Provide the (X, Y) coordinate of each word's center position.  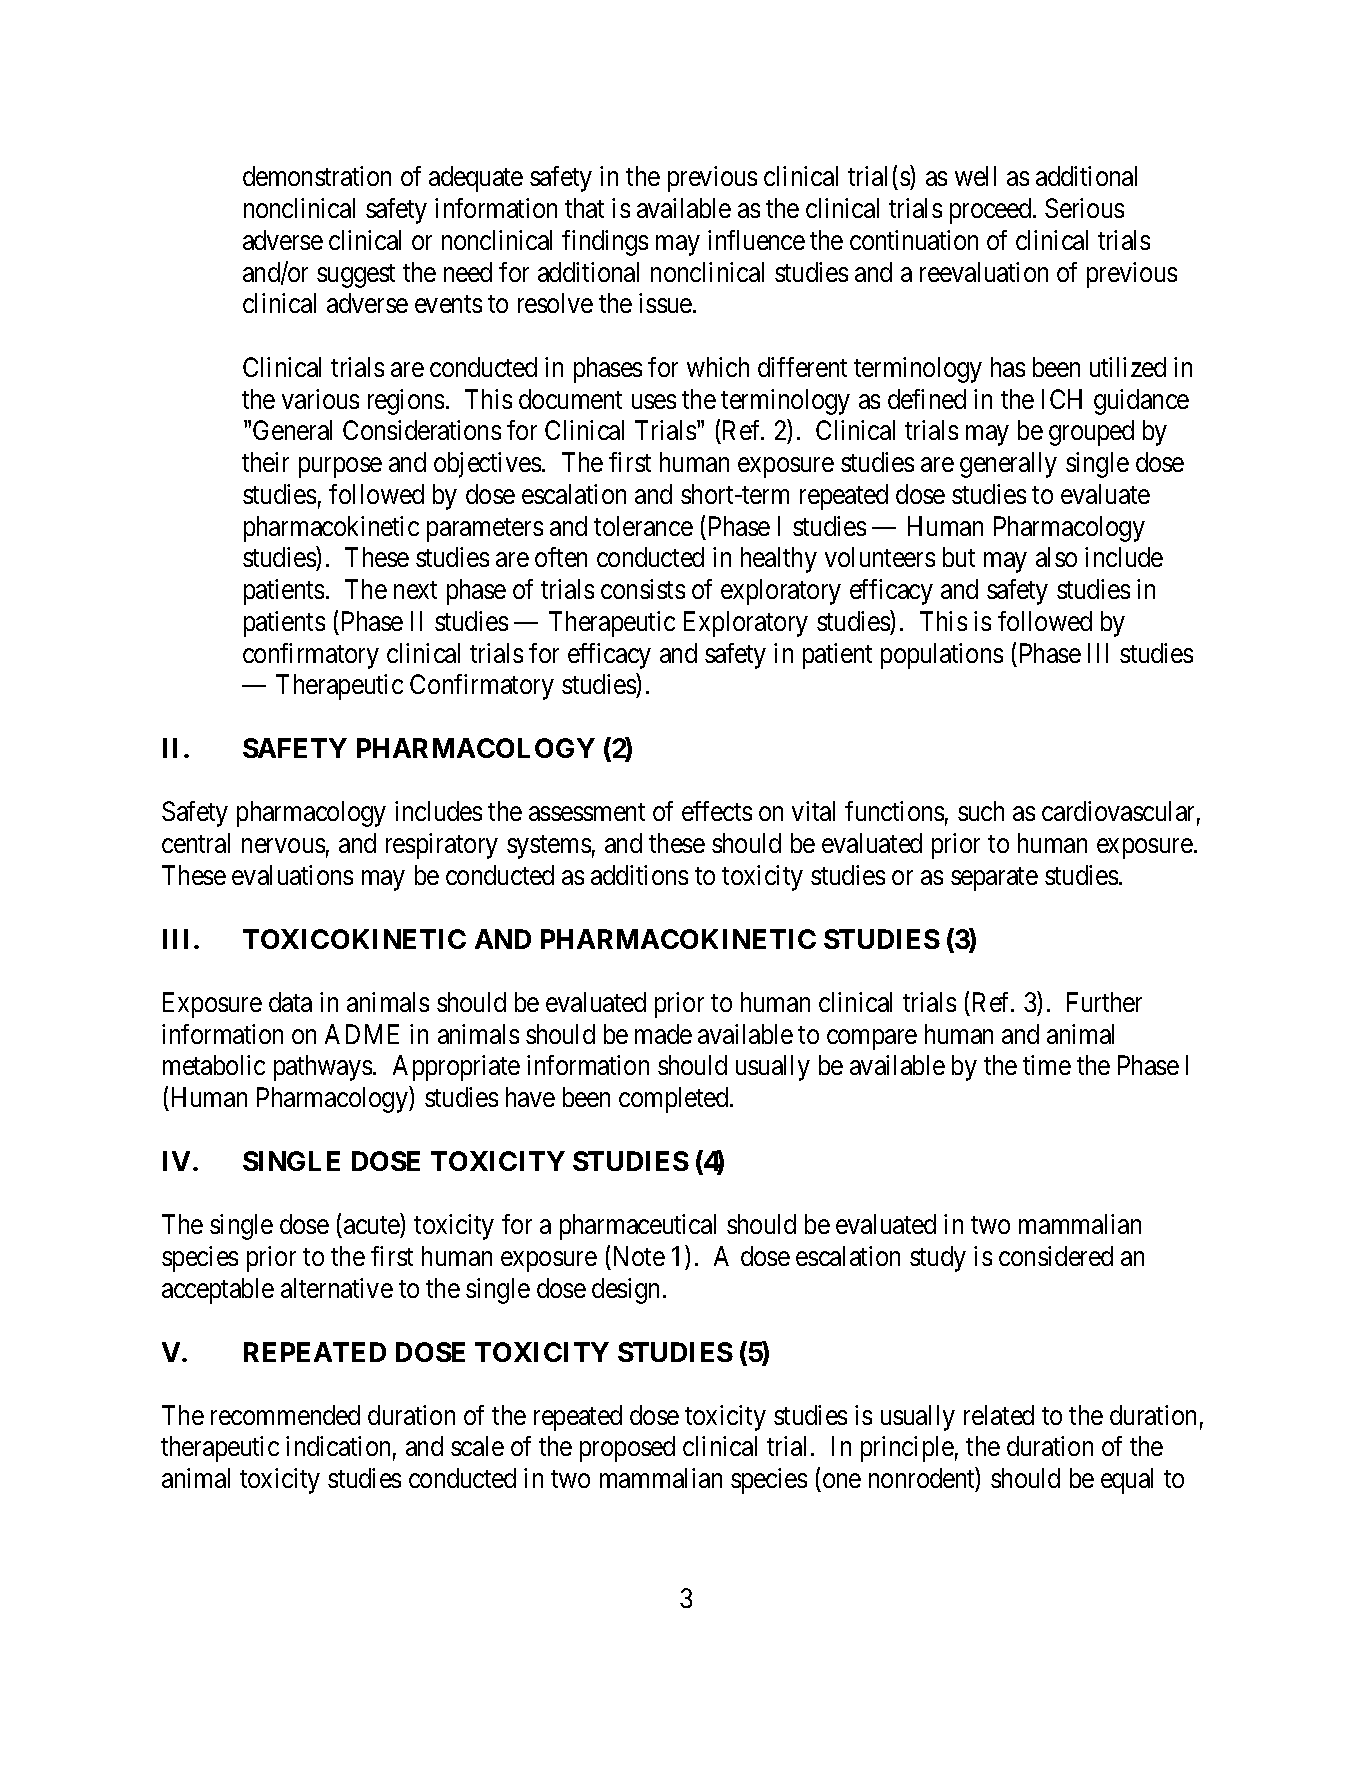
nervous (283, 846)
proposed (627, 1449)
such (981, 811)
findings (605, 243)
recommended (285, 1415)
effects (717, 811)
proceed (992, 211)
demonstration (317, 176)
